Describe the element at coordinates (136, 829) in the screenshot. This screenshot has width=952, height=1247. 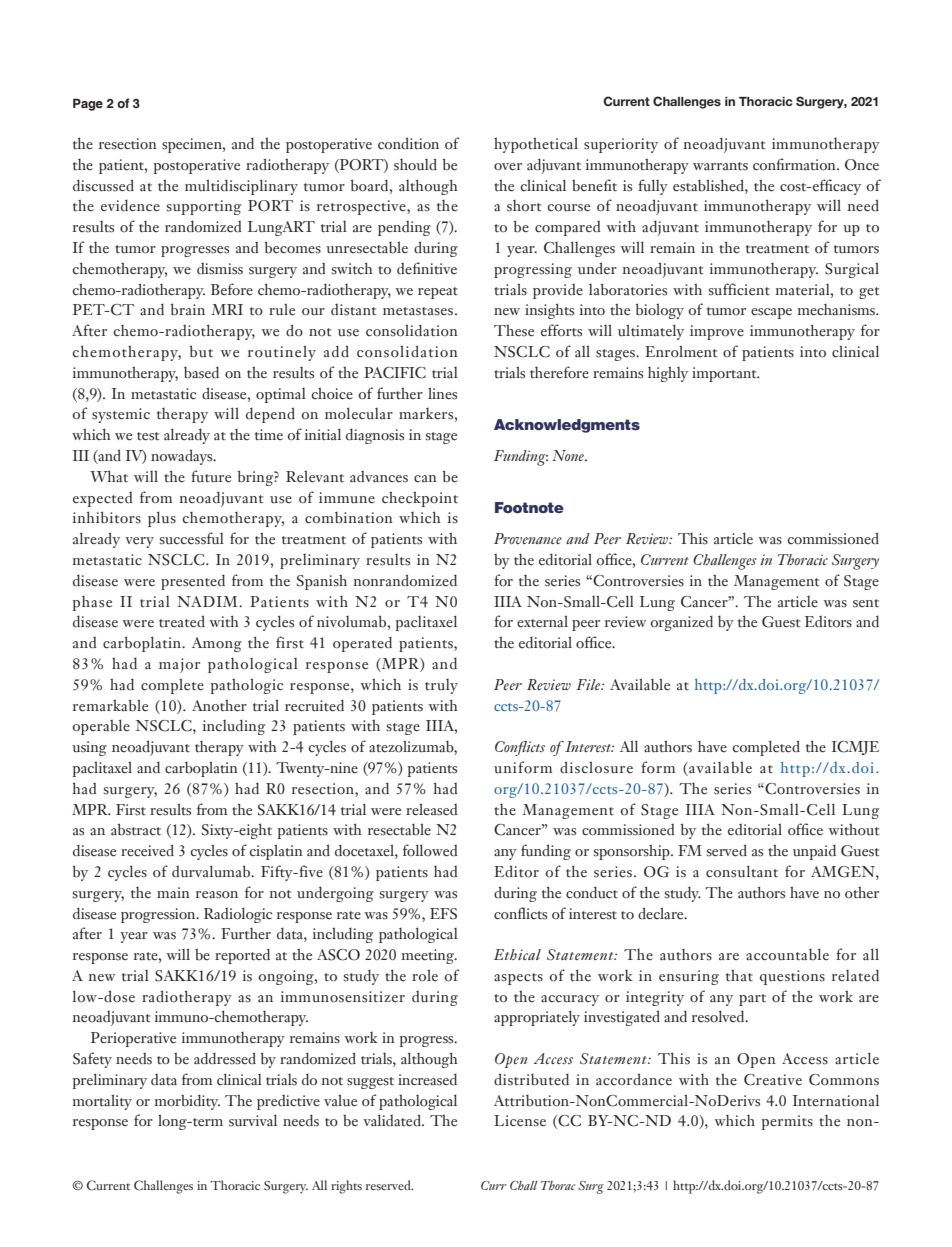
I see `abstract` at that location.
